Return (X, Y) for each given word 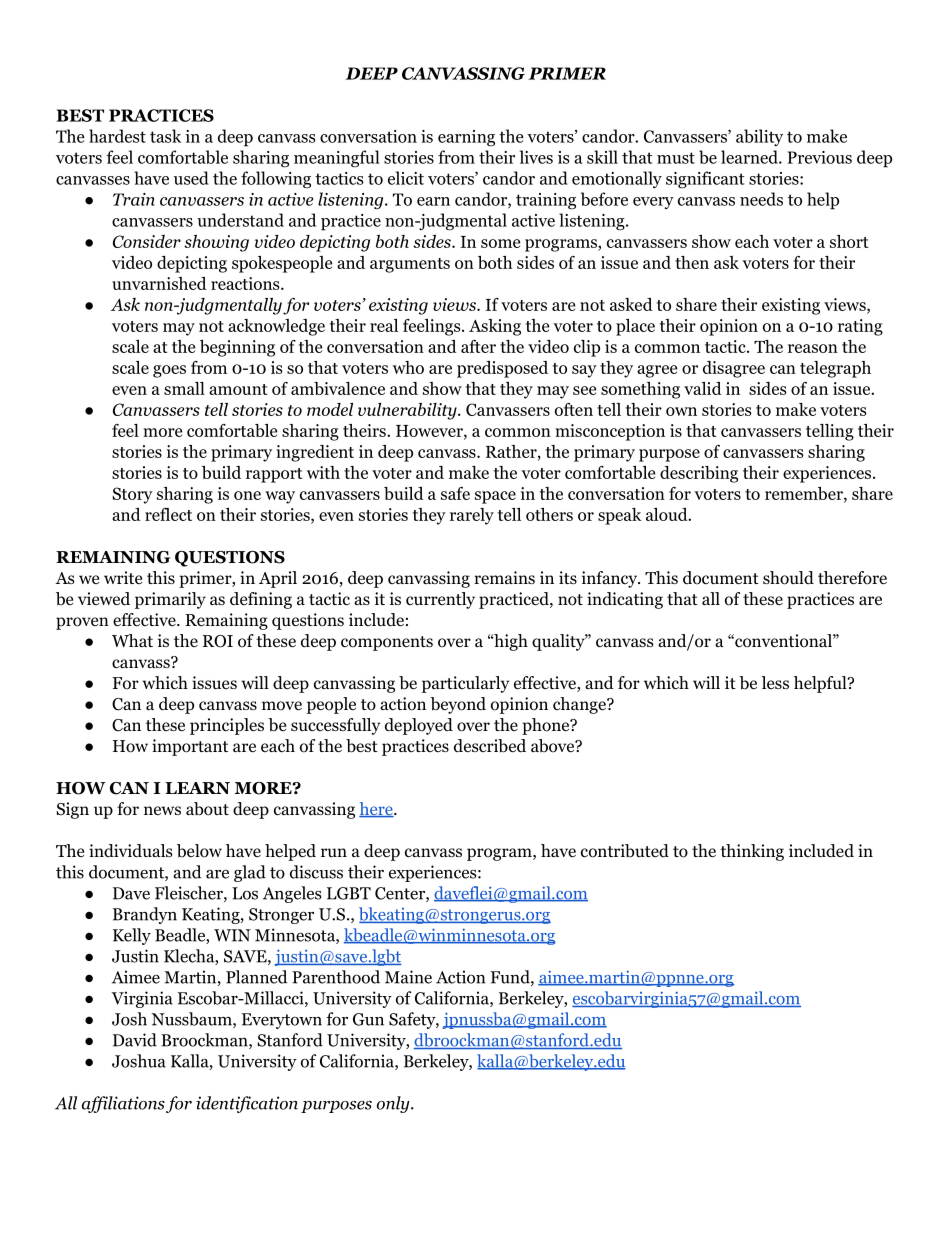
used (191, 178)
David (135, 1040)
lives (536, 157)
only (394, 1104)
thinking (752, 852)
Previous (819, 157)
